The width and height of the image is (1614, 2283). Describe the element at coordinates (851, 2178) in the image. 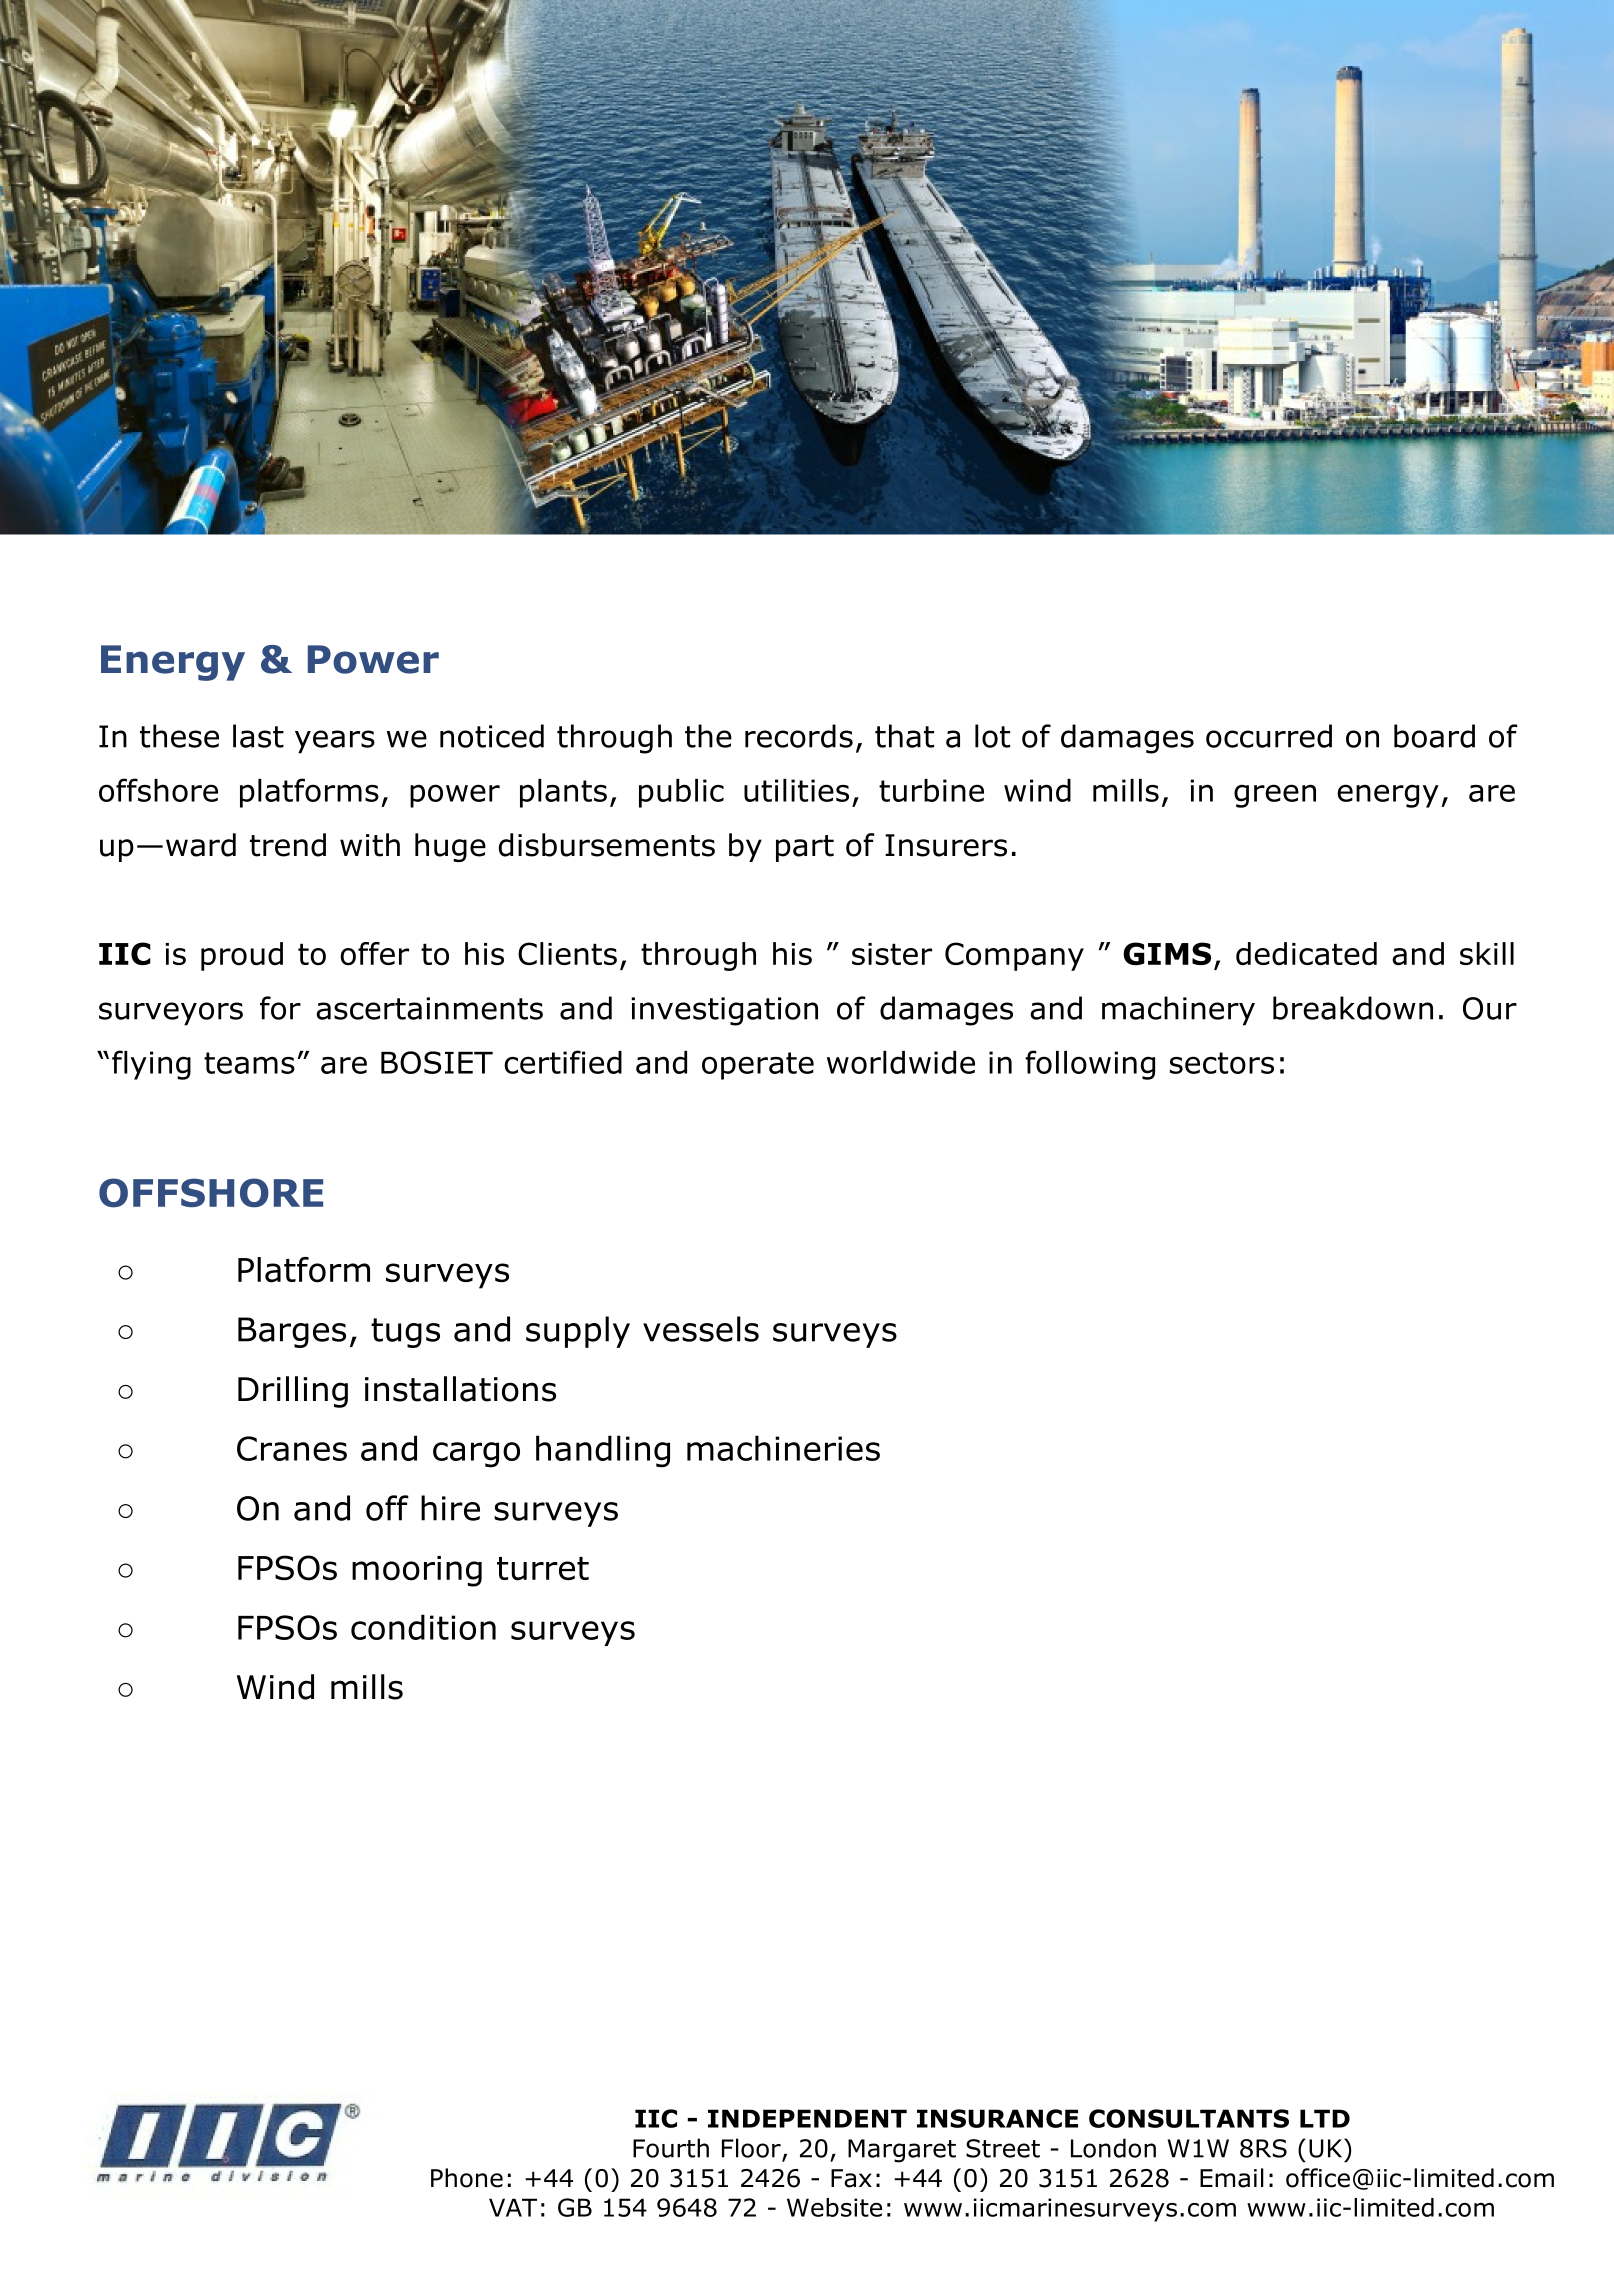

I see `Fax` at that location.
